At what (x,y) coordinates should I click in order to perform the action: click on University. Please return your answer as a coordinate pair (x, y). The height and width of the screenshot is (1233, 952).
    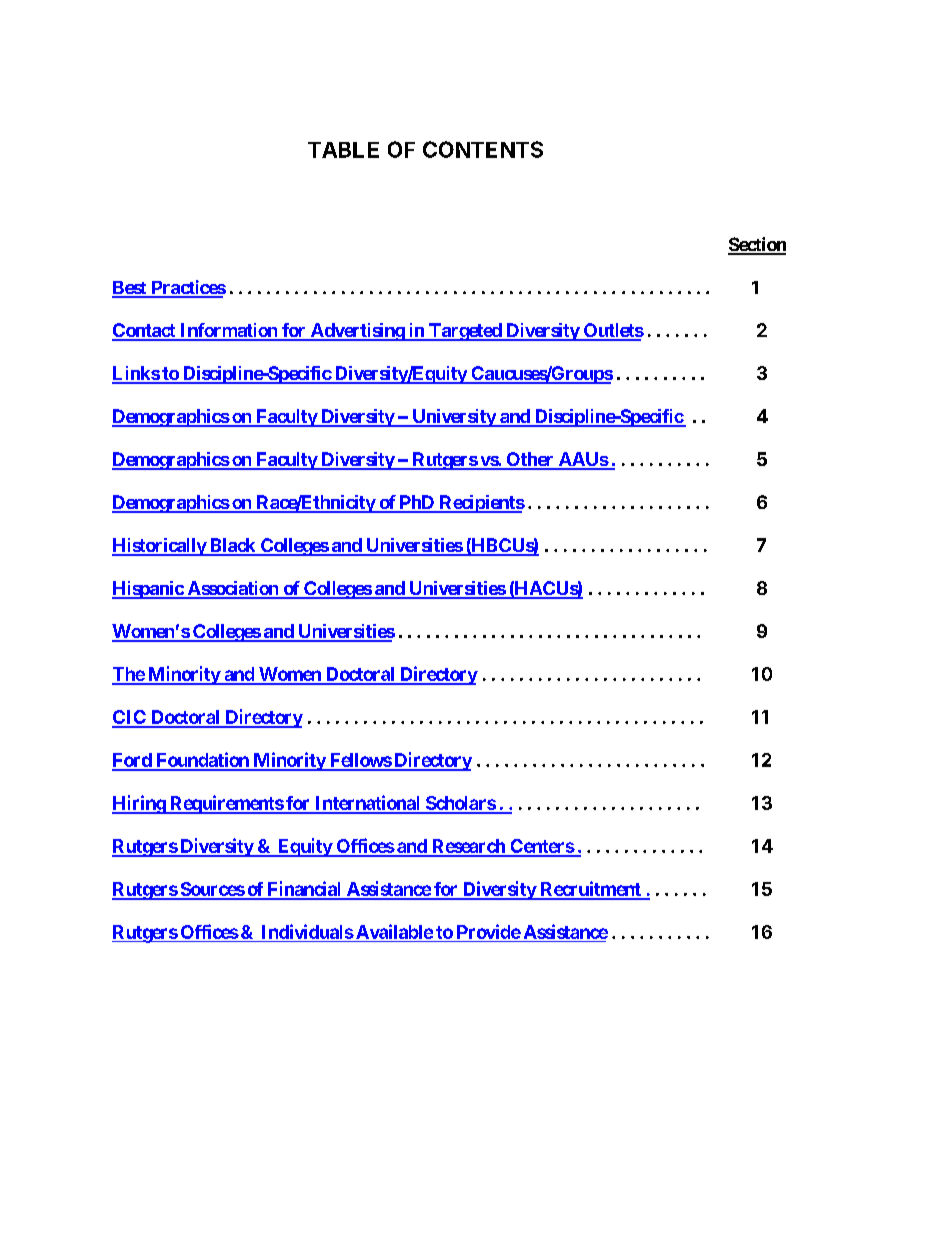
    Looking at the image, I should click on (453, 418).
